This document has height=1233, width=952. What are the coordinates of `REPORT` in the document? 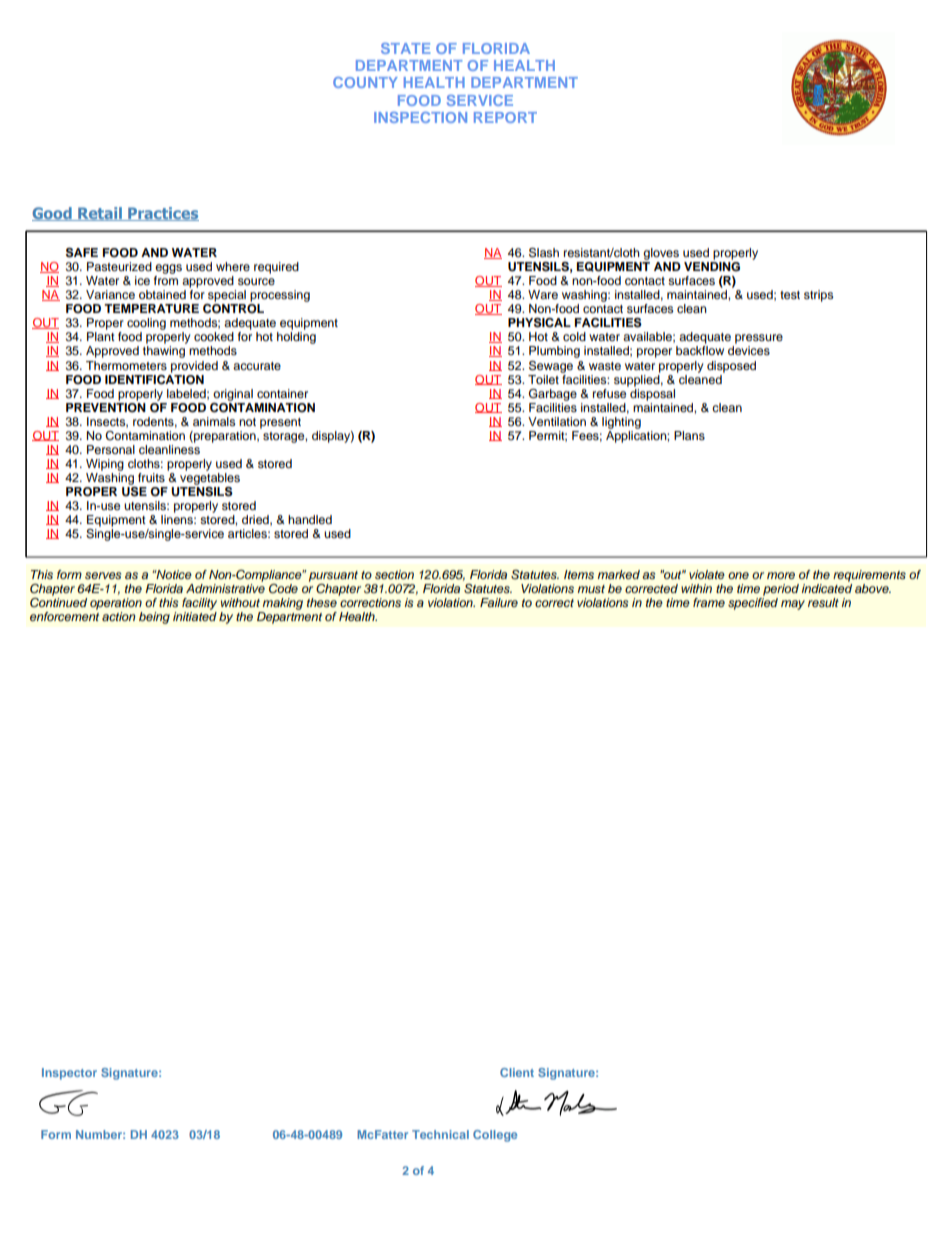 It's located at (505, 117).
